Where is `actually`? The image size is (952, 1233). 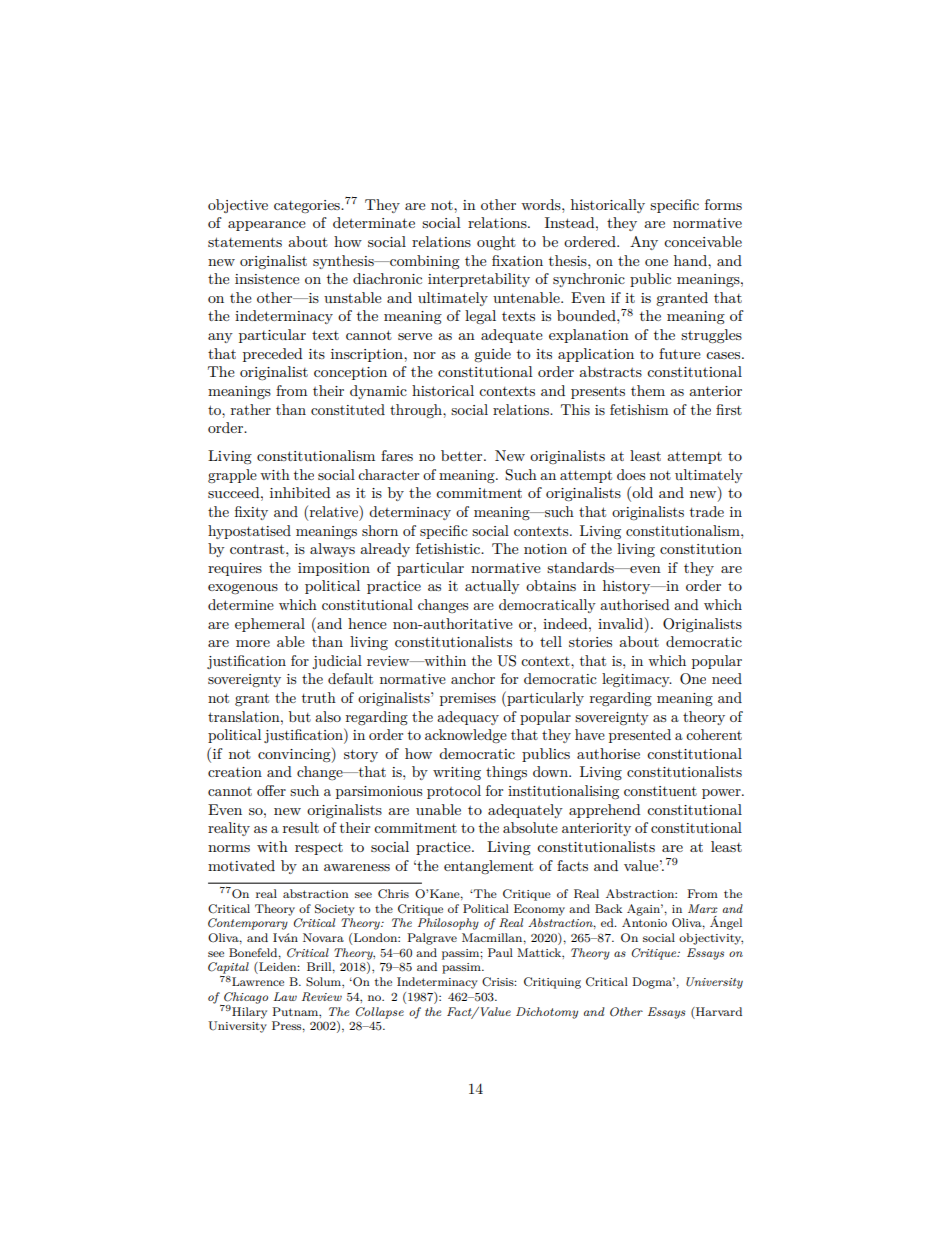
actually is located at coordinates (492, 587).
